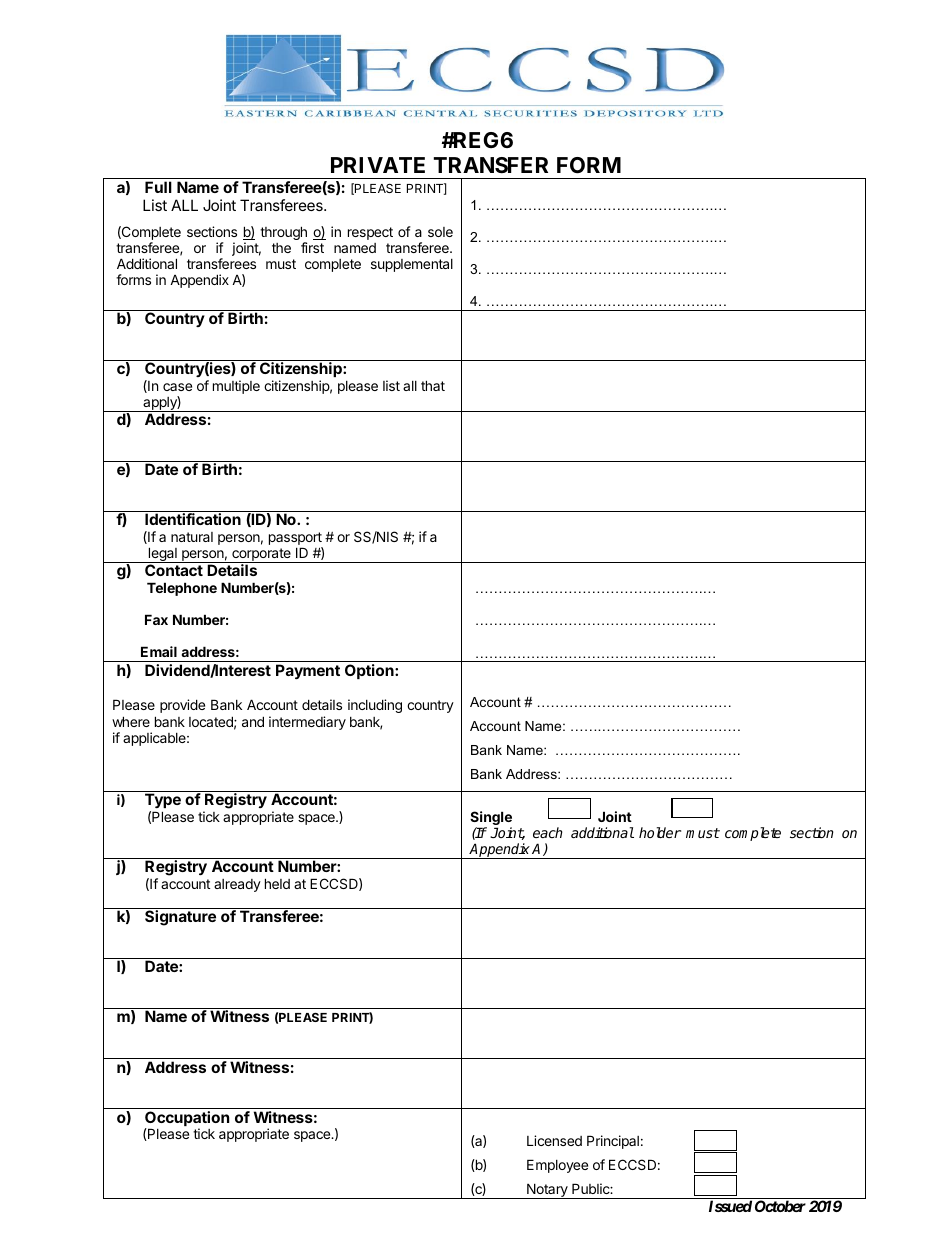  Describe the element at coordinates (660, 832) in the document. I see `holder` at that location.
